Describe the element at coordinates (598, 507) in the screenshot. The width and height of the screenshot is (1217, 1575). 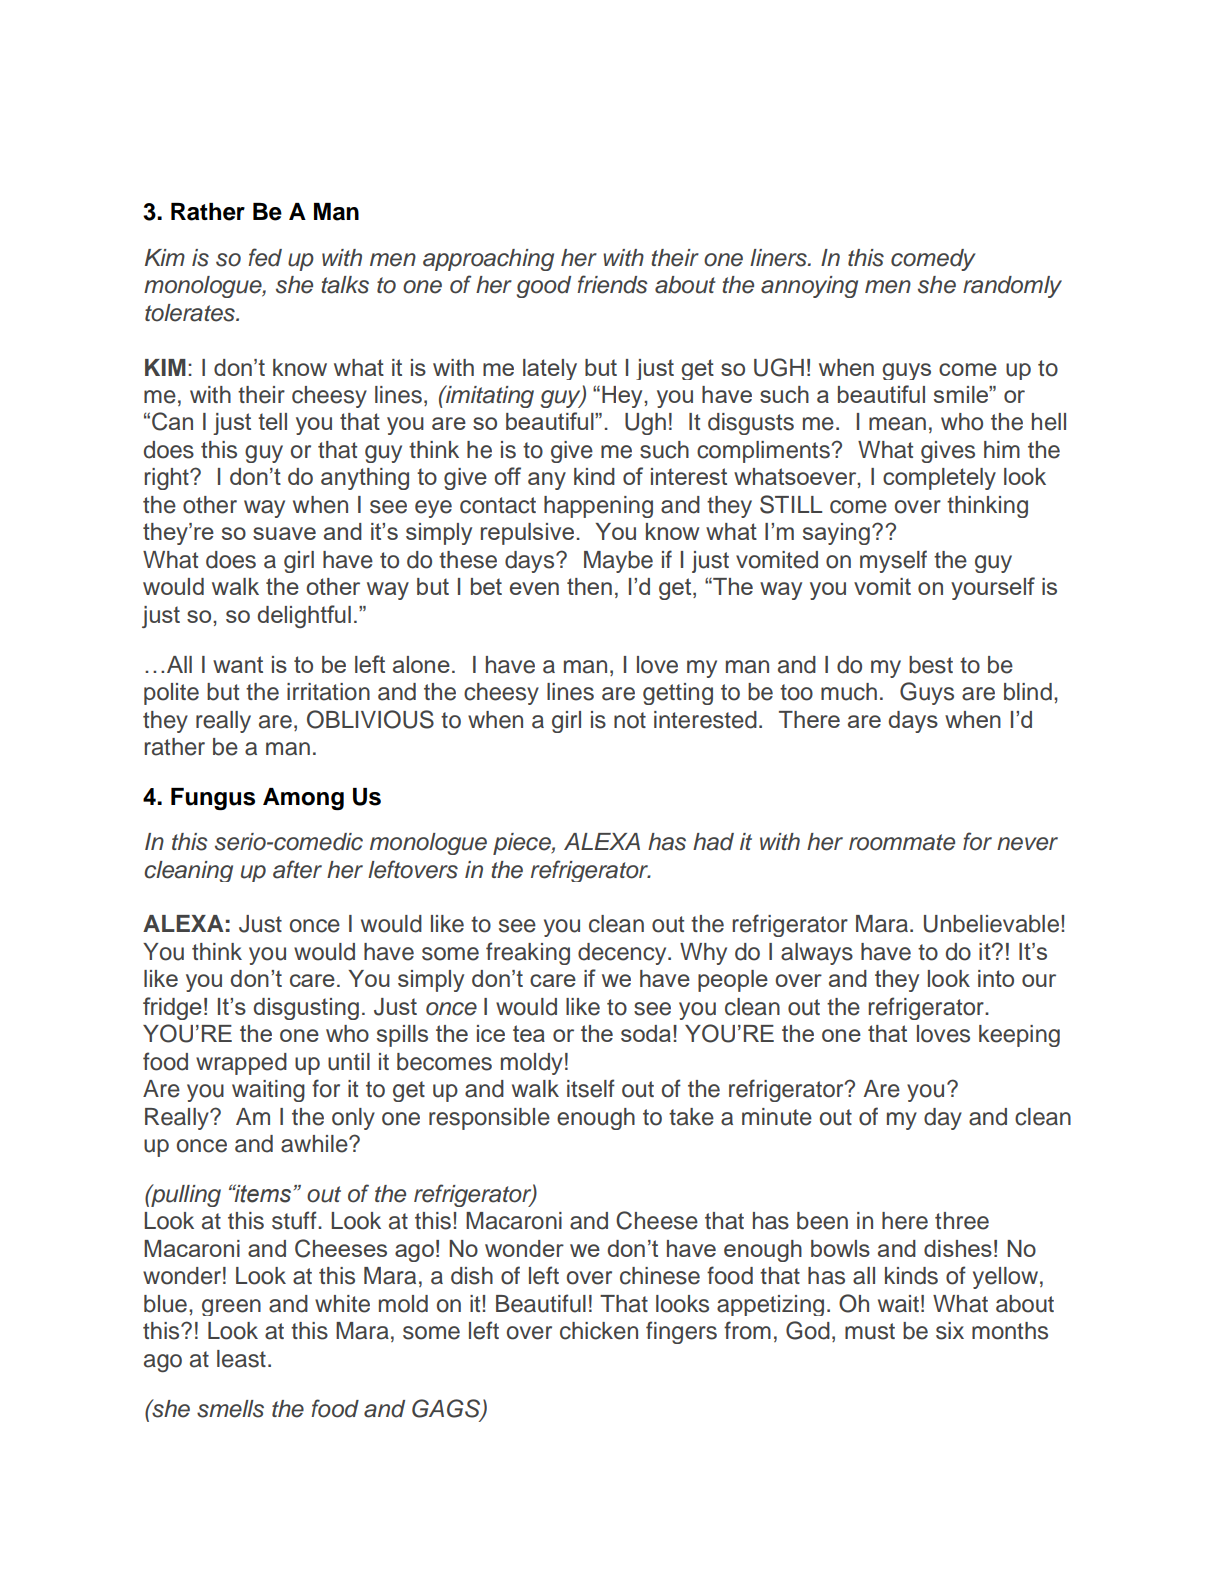
I see `happening` at that location.
